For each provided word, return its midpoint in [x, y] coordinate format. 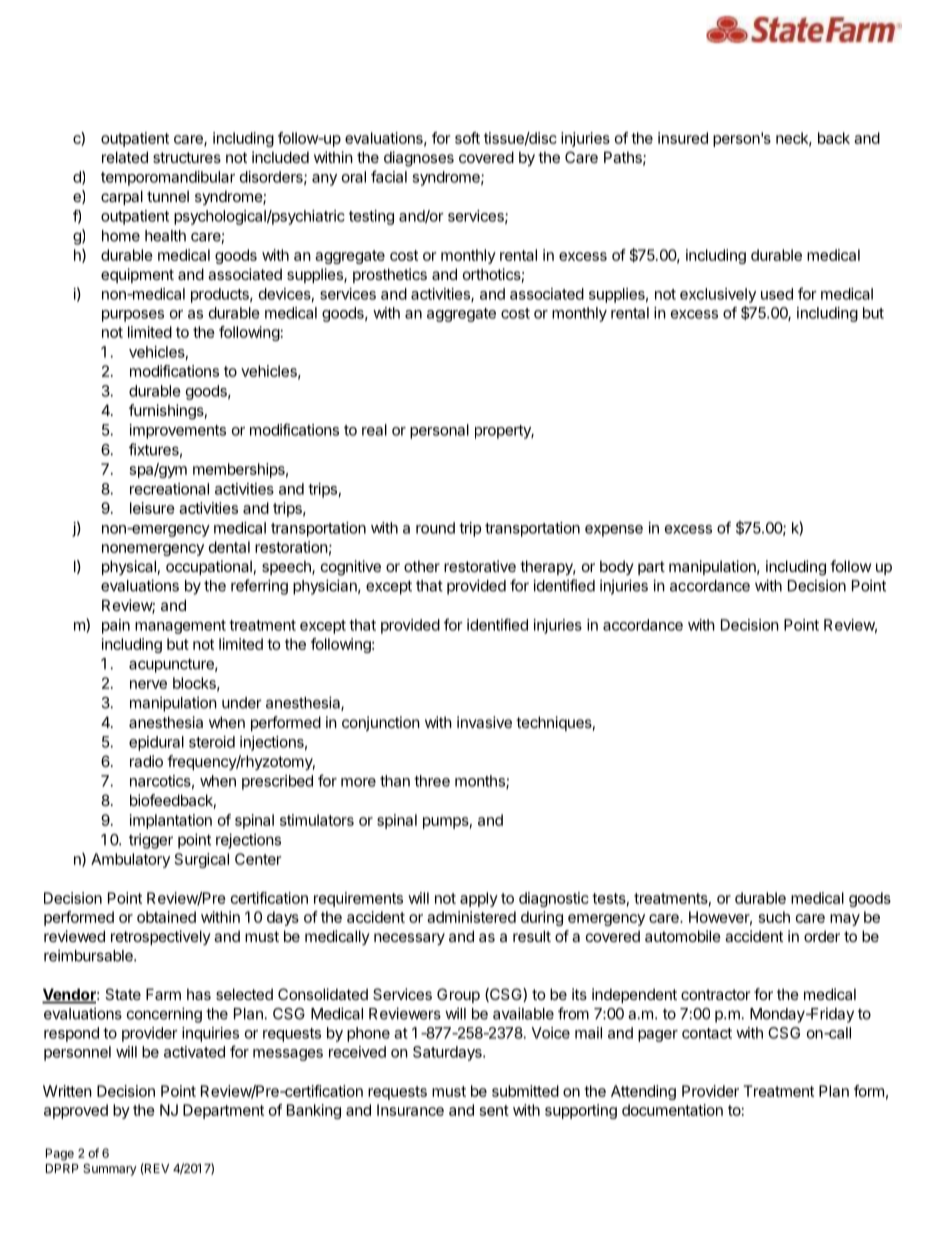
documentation [672, 1110]
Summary [110, 1170]
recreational [169, 489]
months [481, 782]
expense [614, 531]
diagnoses [419, 159]
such [774, 917]
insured [683, 138]
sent [494, 1110]
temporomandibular [168, 178]
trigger [151, 841]
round [435, 528]
